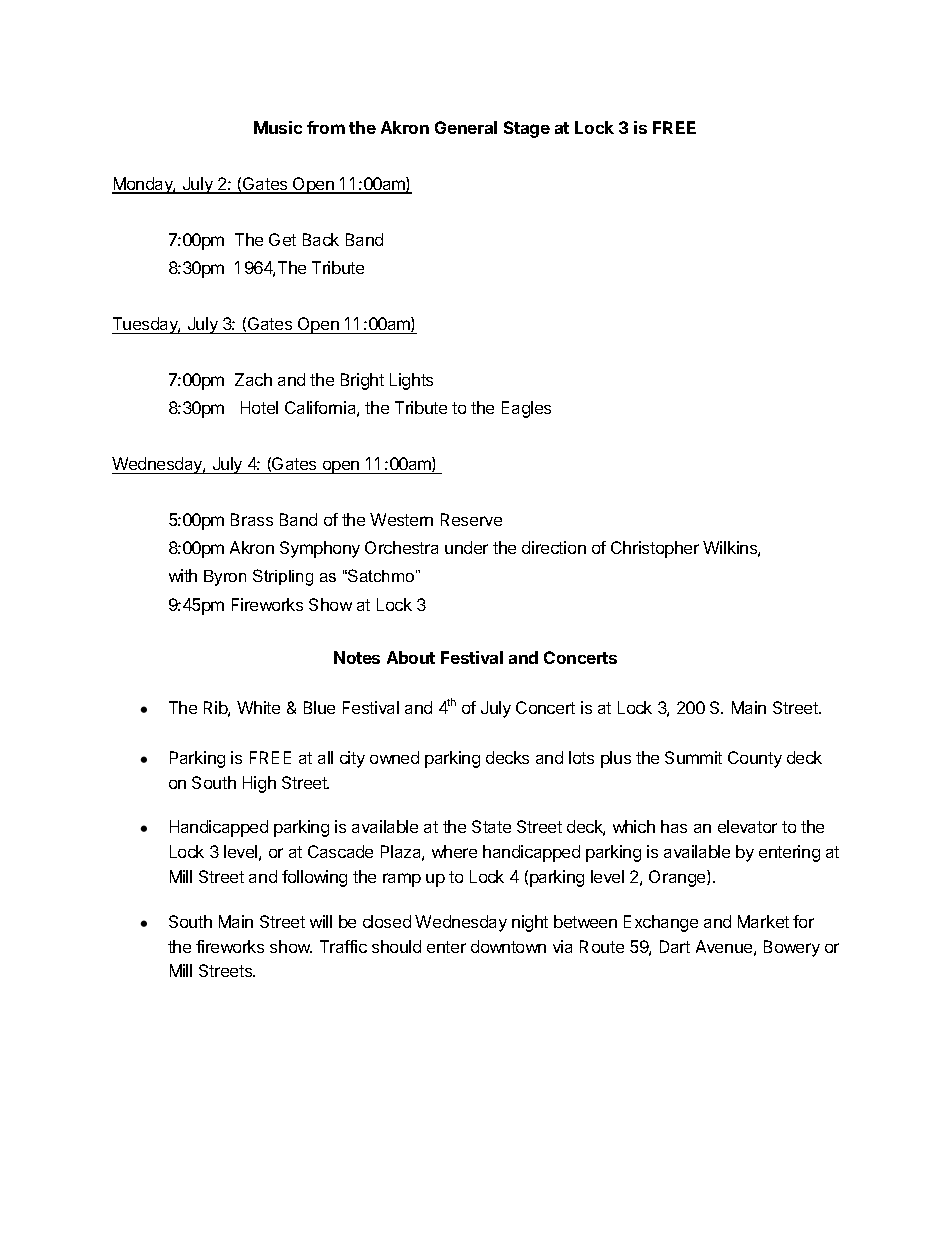 The width and height of the screenshot is (952, 1233). What do you see at coordinates (278, 127) in the screenshot?
I see `Music` at bounding box center [278, 127].
